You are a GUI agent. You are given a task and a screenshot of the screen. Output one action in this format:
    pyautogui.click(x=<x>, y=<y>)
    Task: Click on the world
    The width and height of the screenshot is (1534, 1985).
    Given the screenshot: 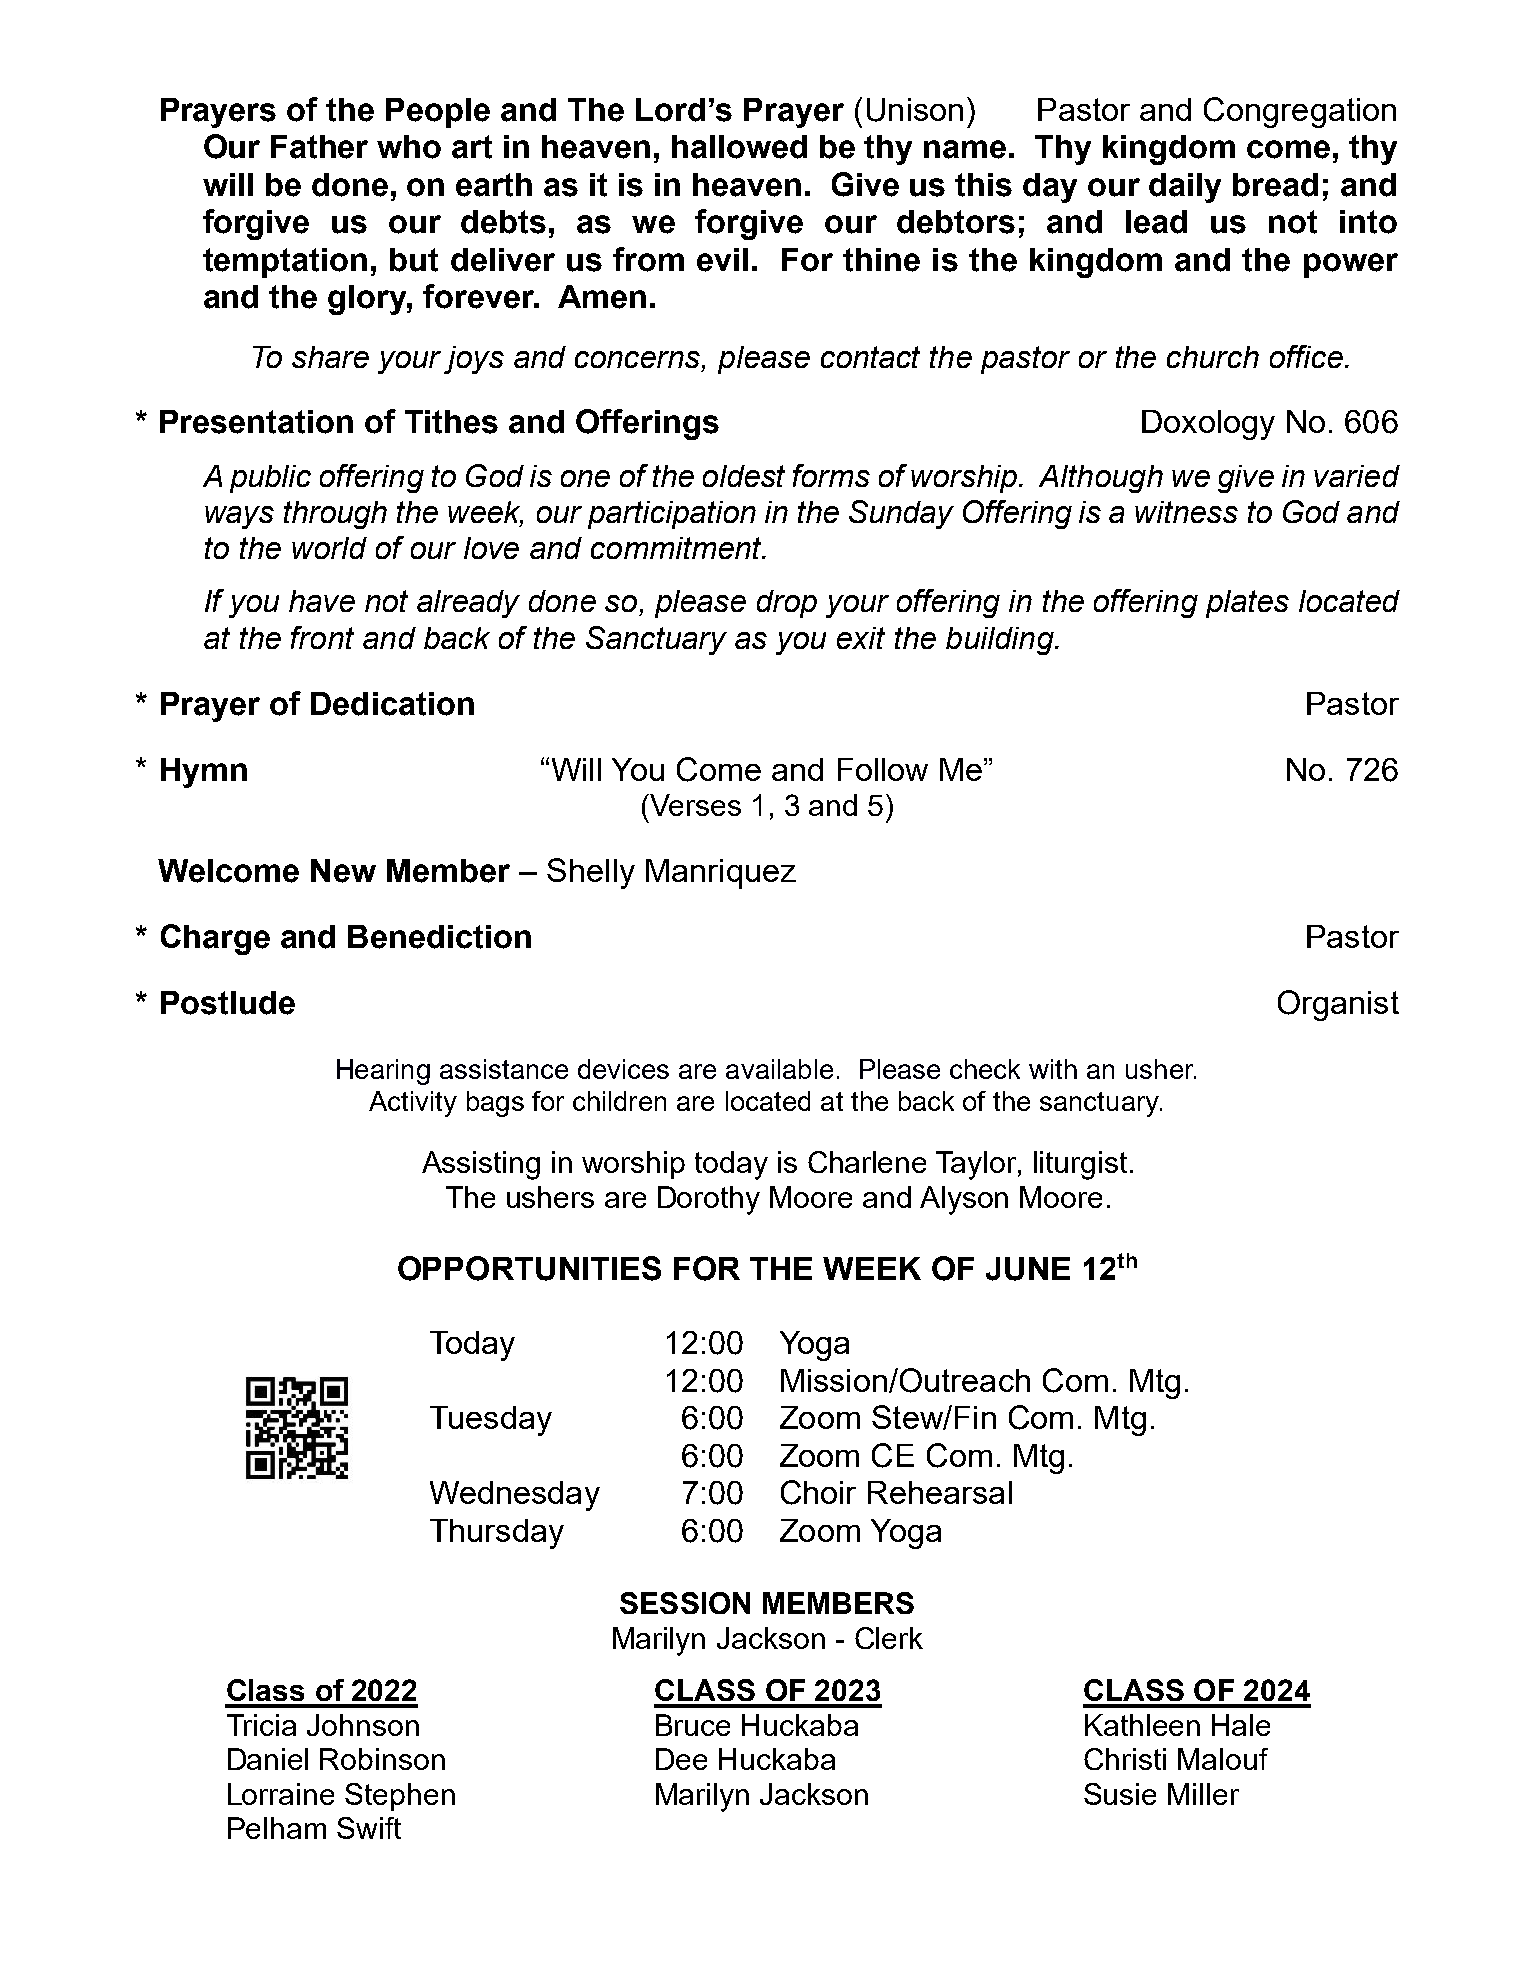 What is the action you would take?
    pyautogui.click(x=329, y=548)
